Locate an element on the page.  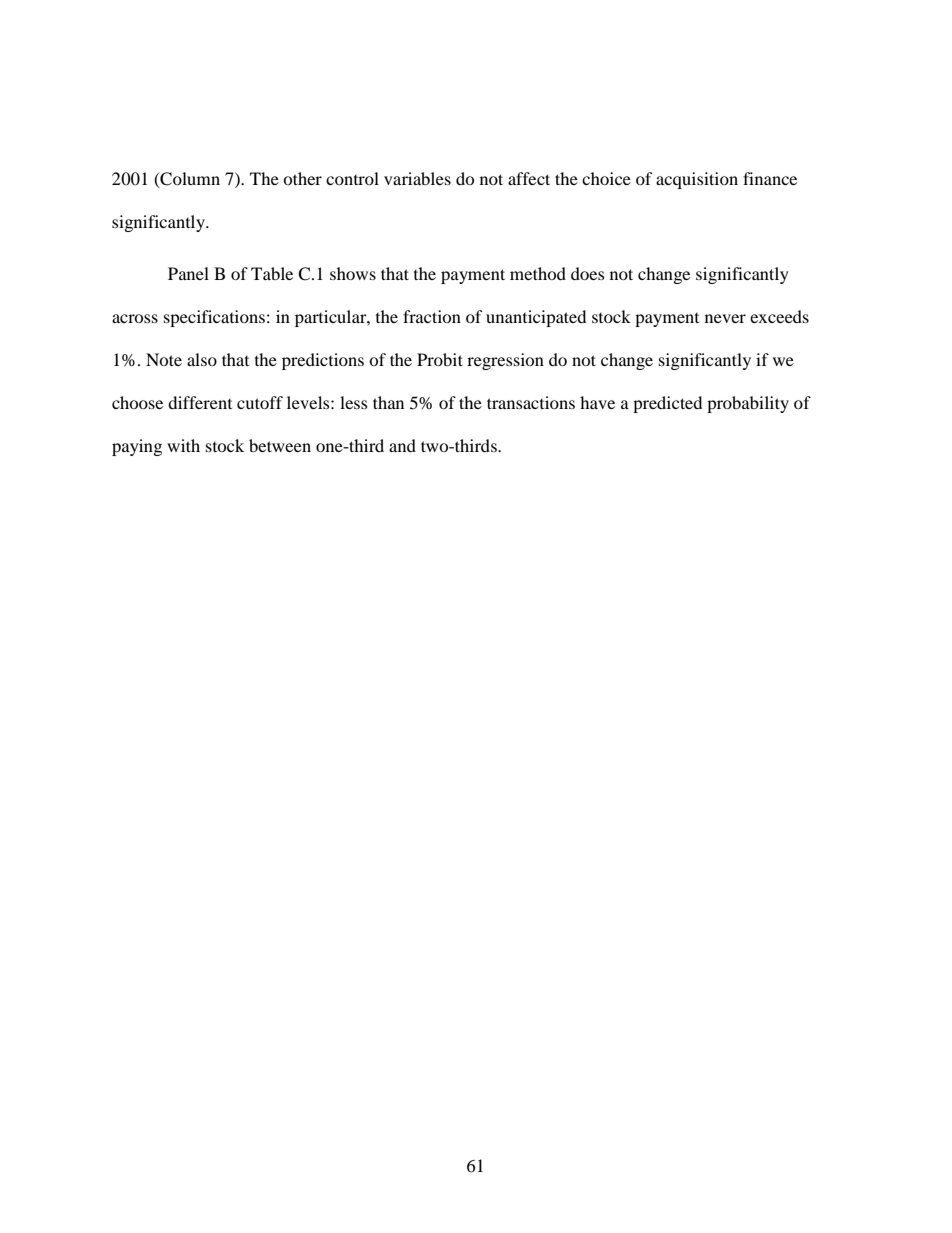
specifications is located at coordinates (214, 318).
